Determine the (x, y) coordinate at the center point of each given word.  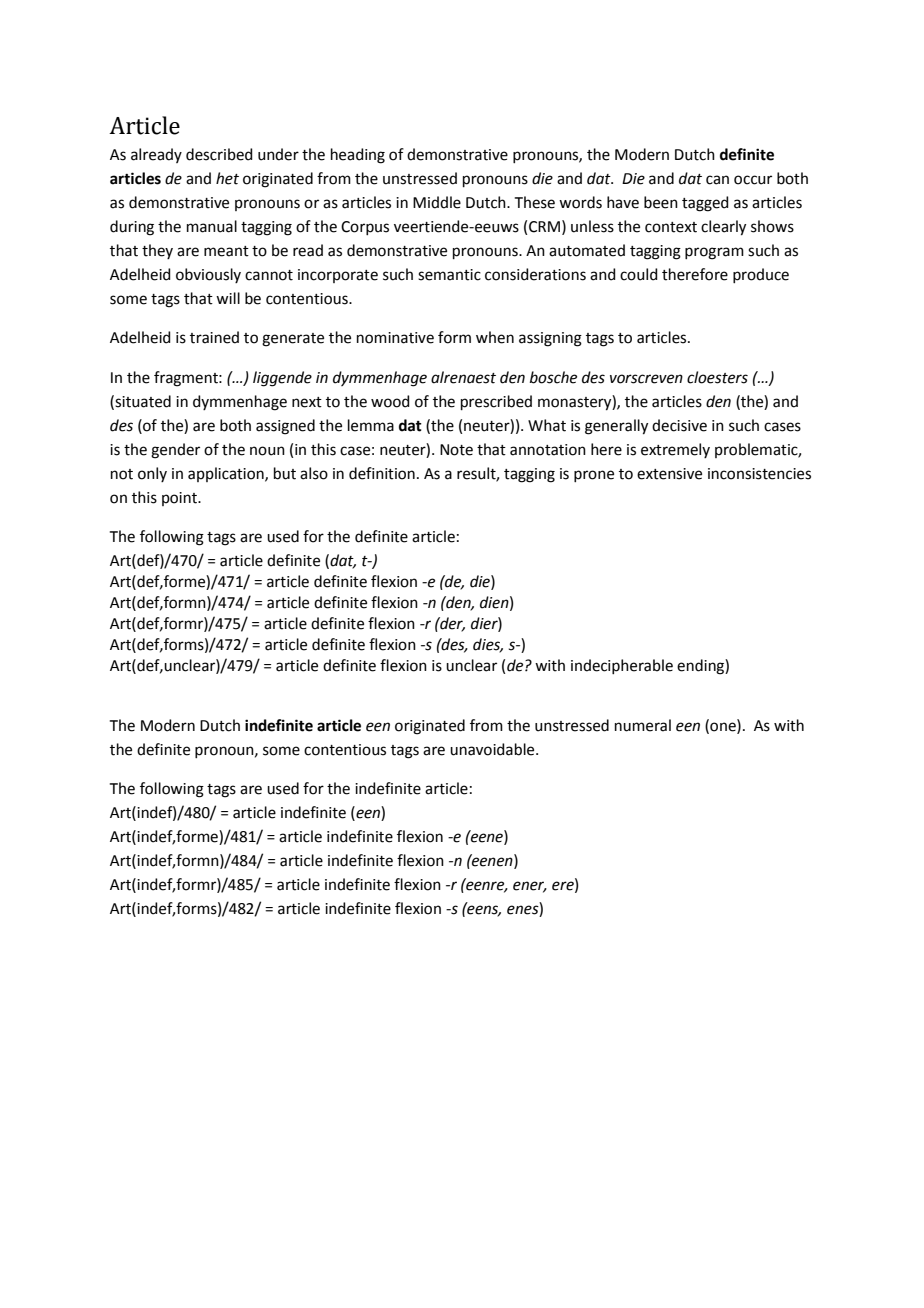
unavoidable (493, 749)
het (227, 178)
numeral (643, 725)
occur (753, 180)
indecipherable (622, 666)
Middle (437, 202)
